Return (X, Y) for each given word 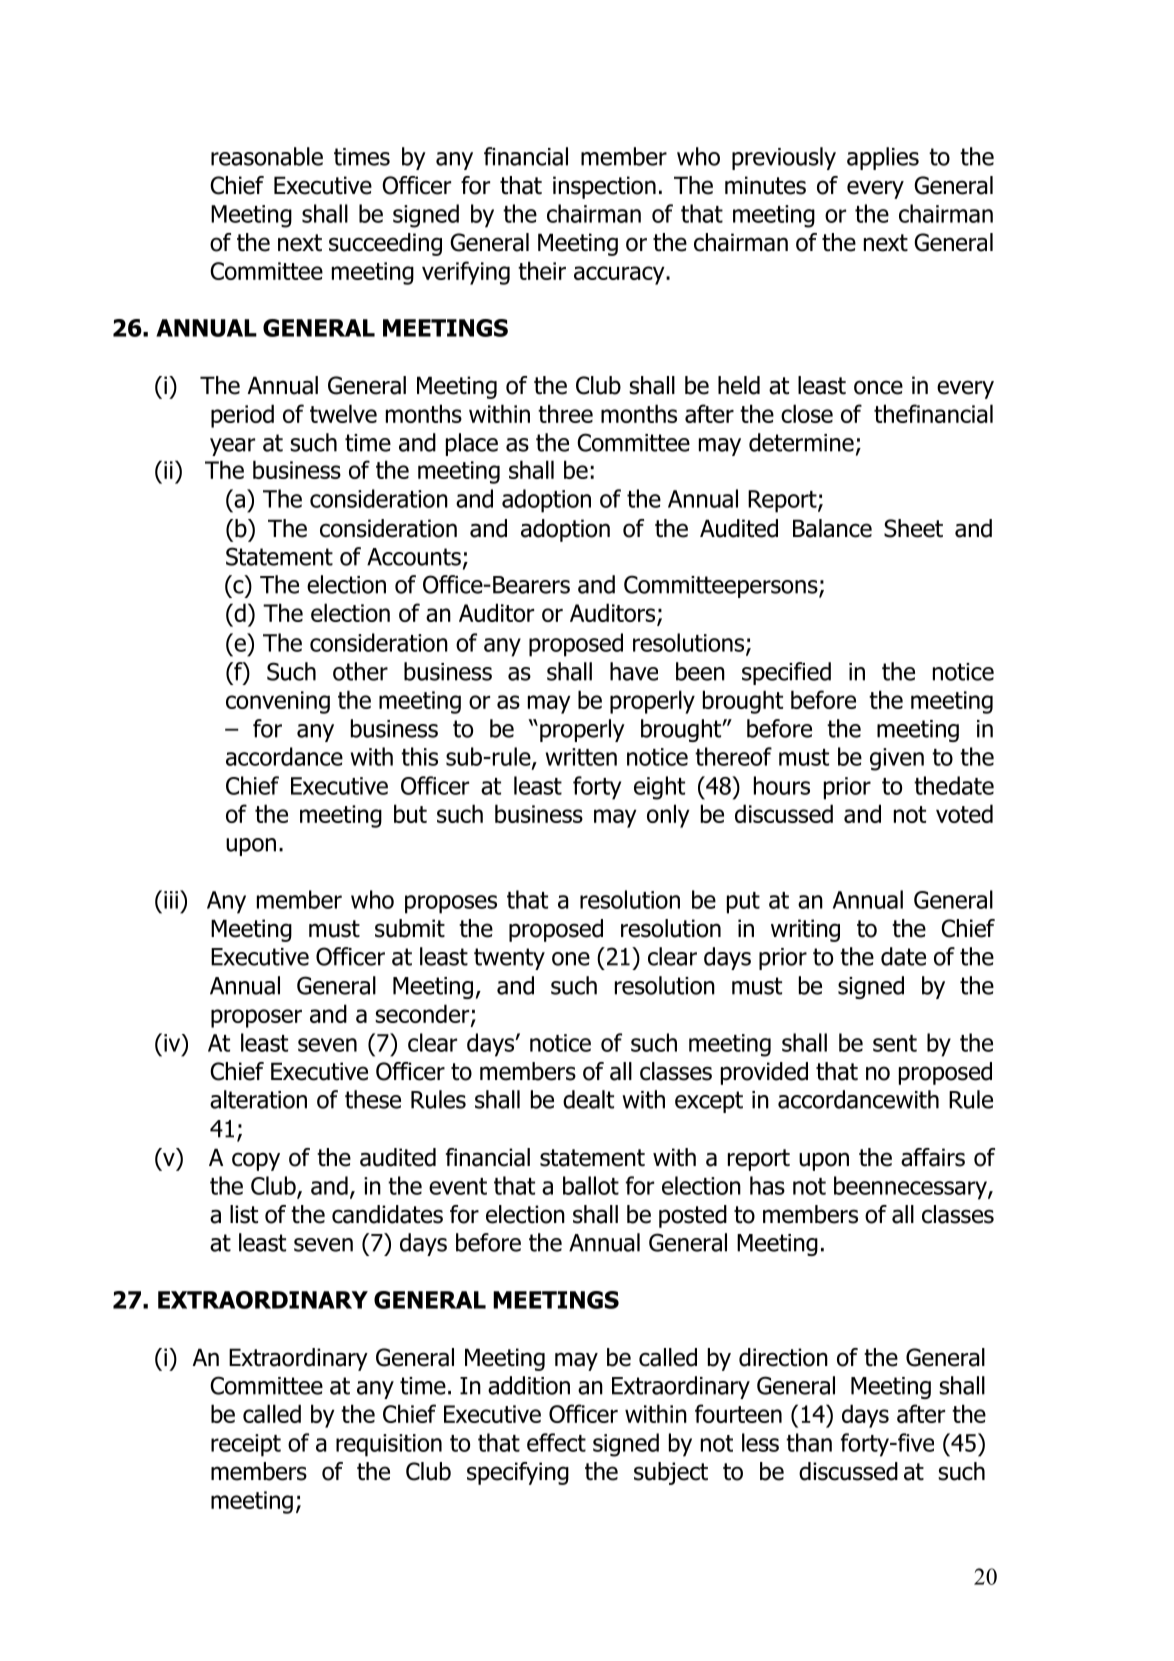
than (809, 1442)
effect (556, 1442)
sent (895, 1043)
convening (278, 702)
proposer (256, 1018)
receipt (246, 1445)
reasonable (267, 156)
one (571, 959)
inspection (604, 187)
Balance (832, 528)
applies (883, 158)
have (634, 671)
